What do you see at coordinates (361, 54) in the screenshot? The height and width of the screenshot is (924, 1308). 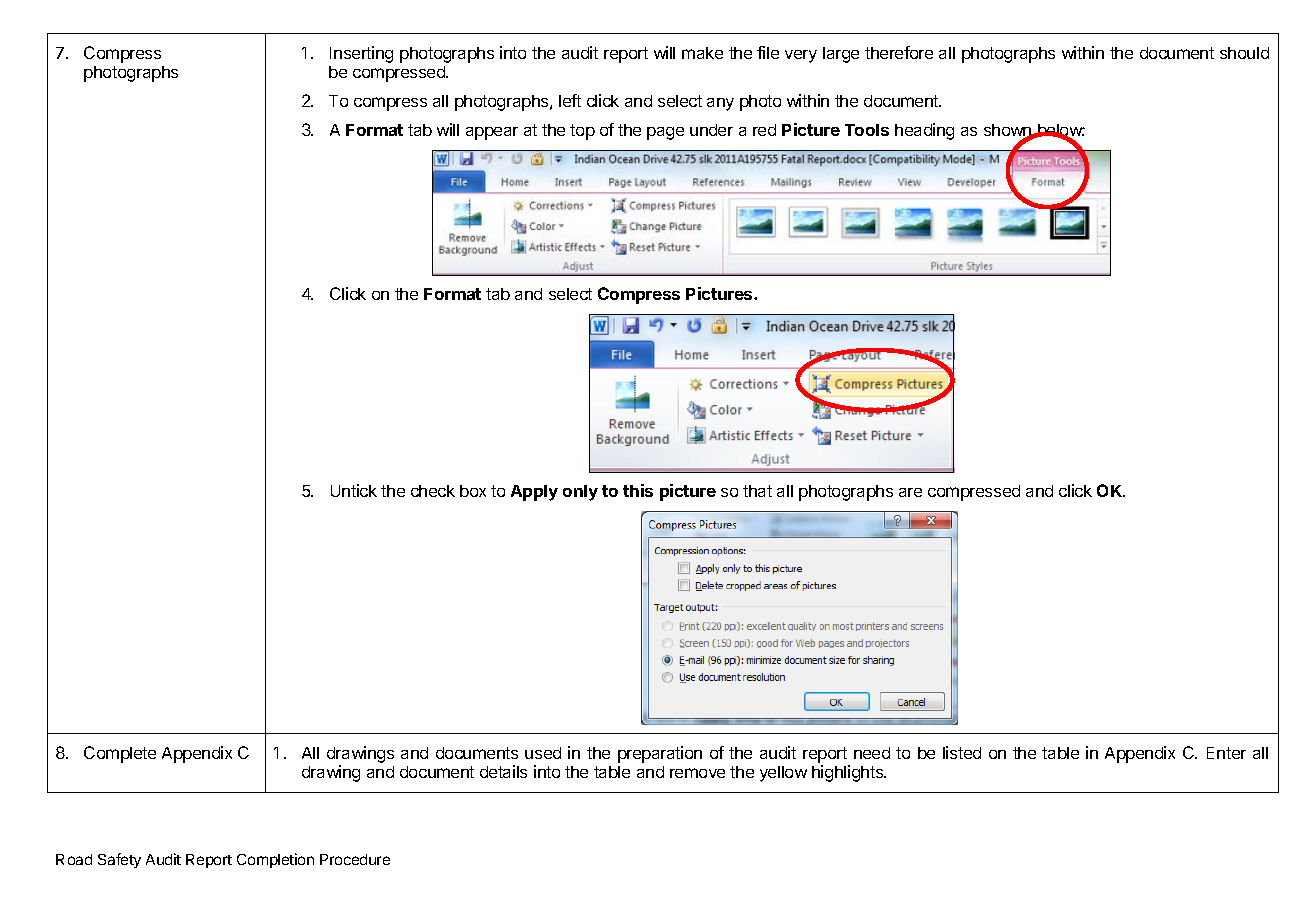 I see `Inserting` at bounding box center [361, 54].
